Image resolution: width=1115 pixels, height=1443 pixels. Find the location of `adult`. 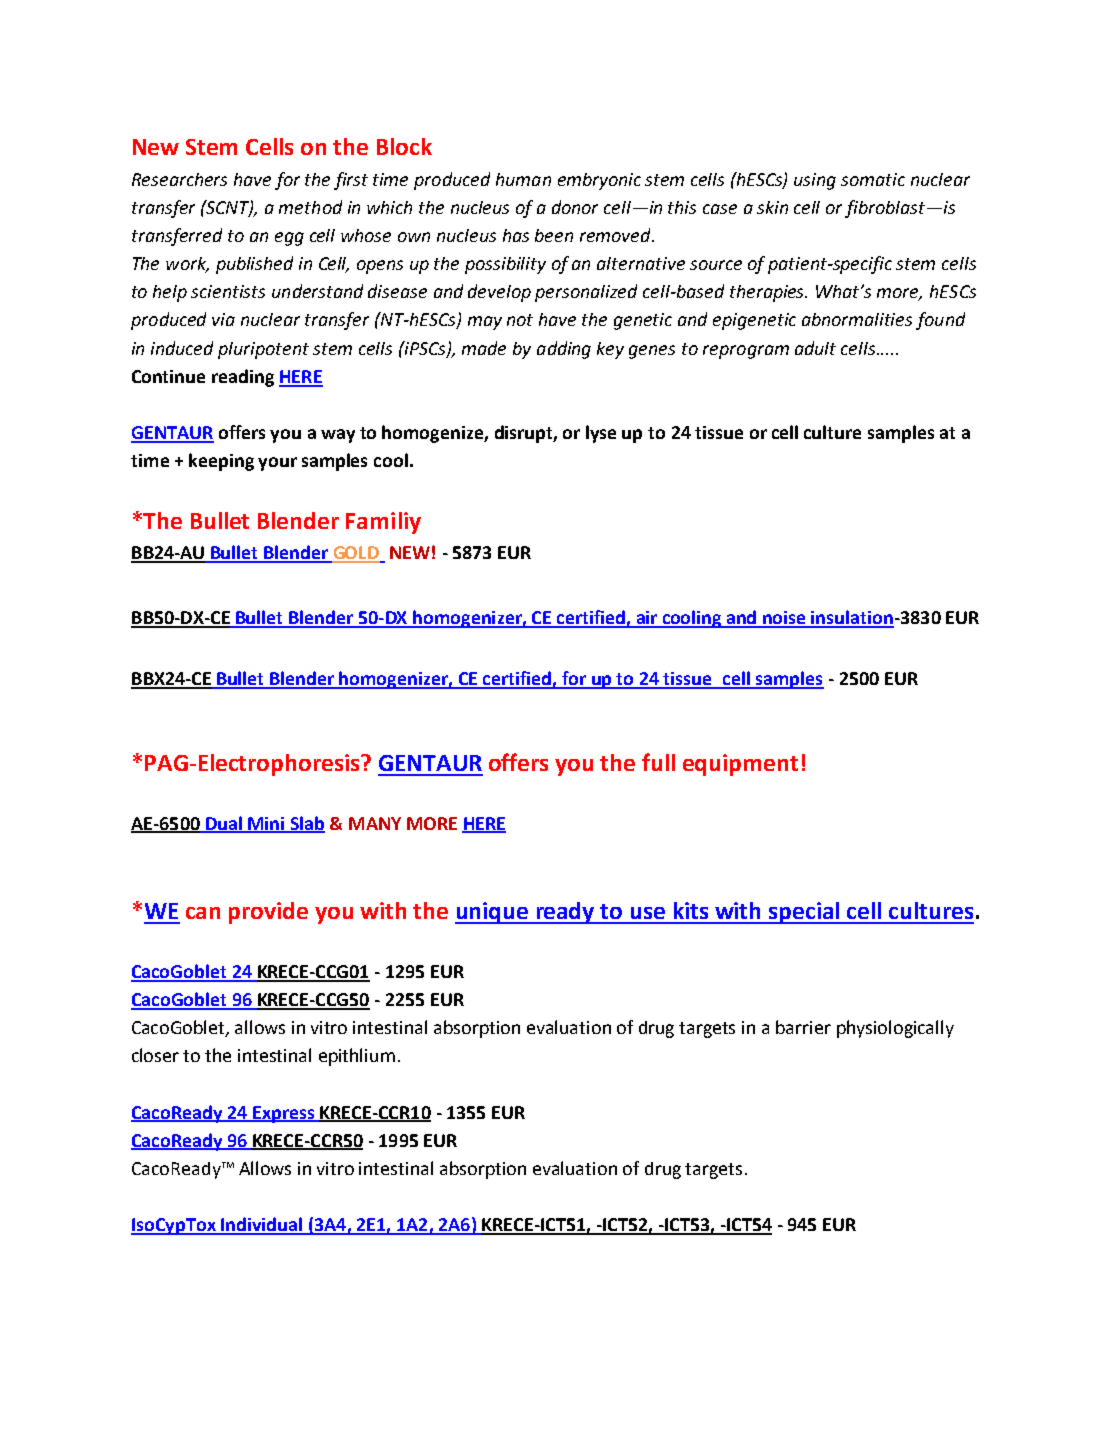

adult is located at coordinates (815, 348).
